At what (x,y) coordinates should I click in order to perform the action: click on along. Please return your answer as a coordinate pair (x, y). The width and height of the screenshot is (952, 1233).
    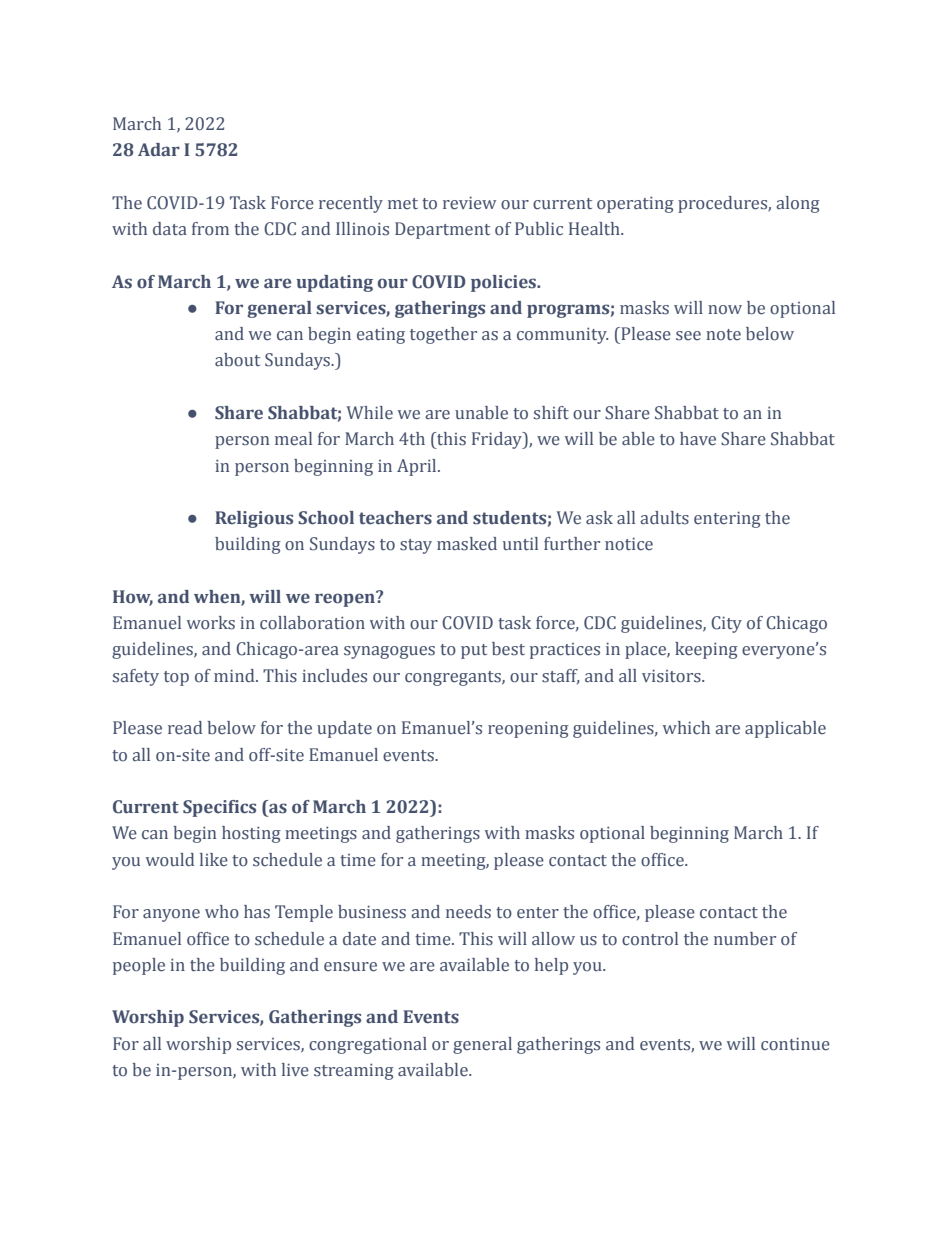
    Looking at the image, I should click on (798, 204).
